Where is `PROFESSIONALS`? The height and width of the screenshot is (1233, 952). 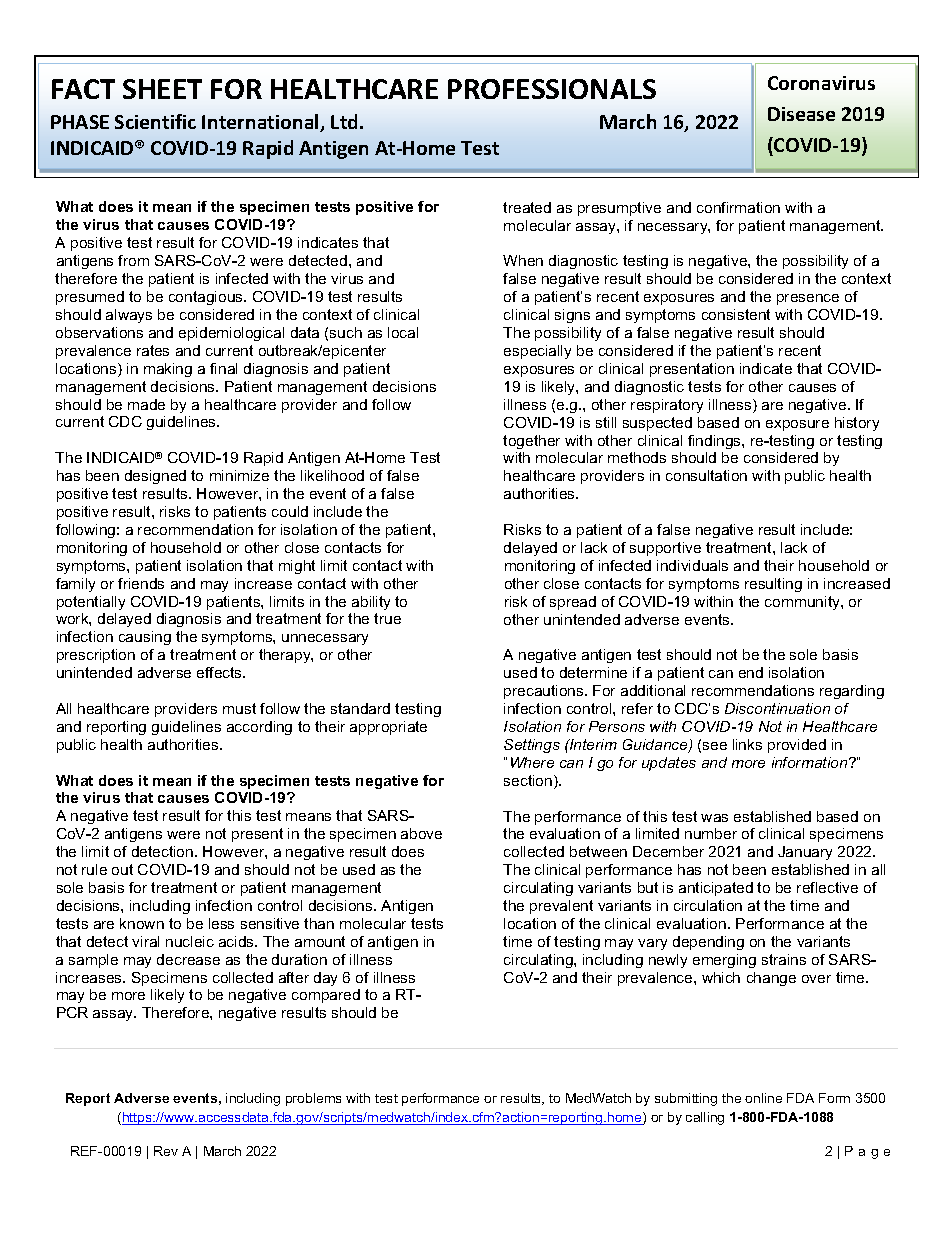
PROFESSIONALS is located at coordinates (552, 89).
